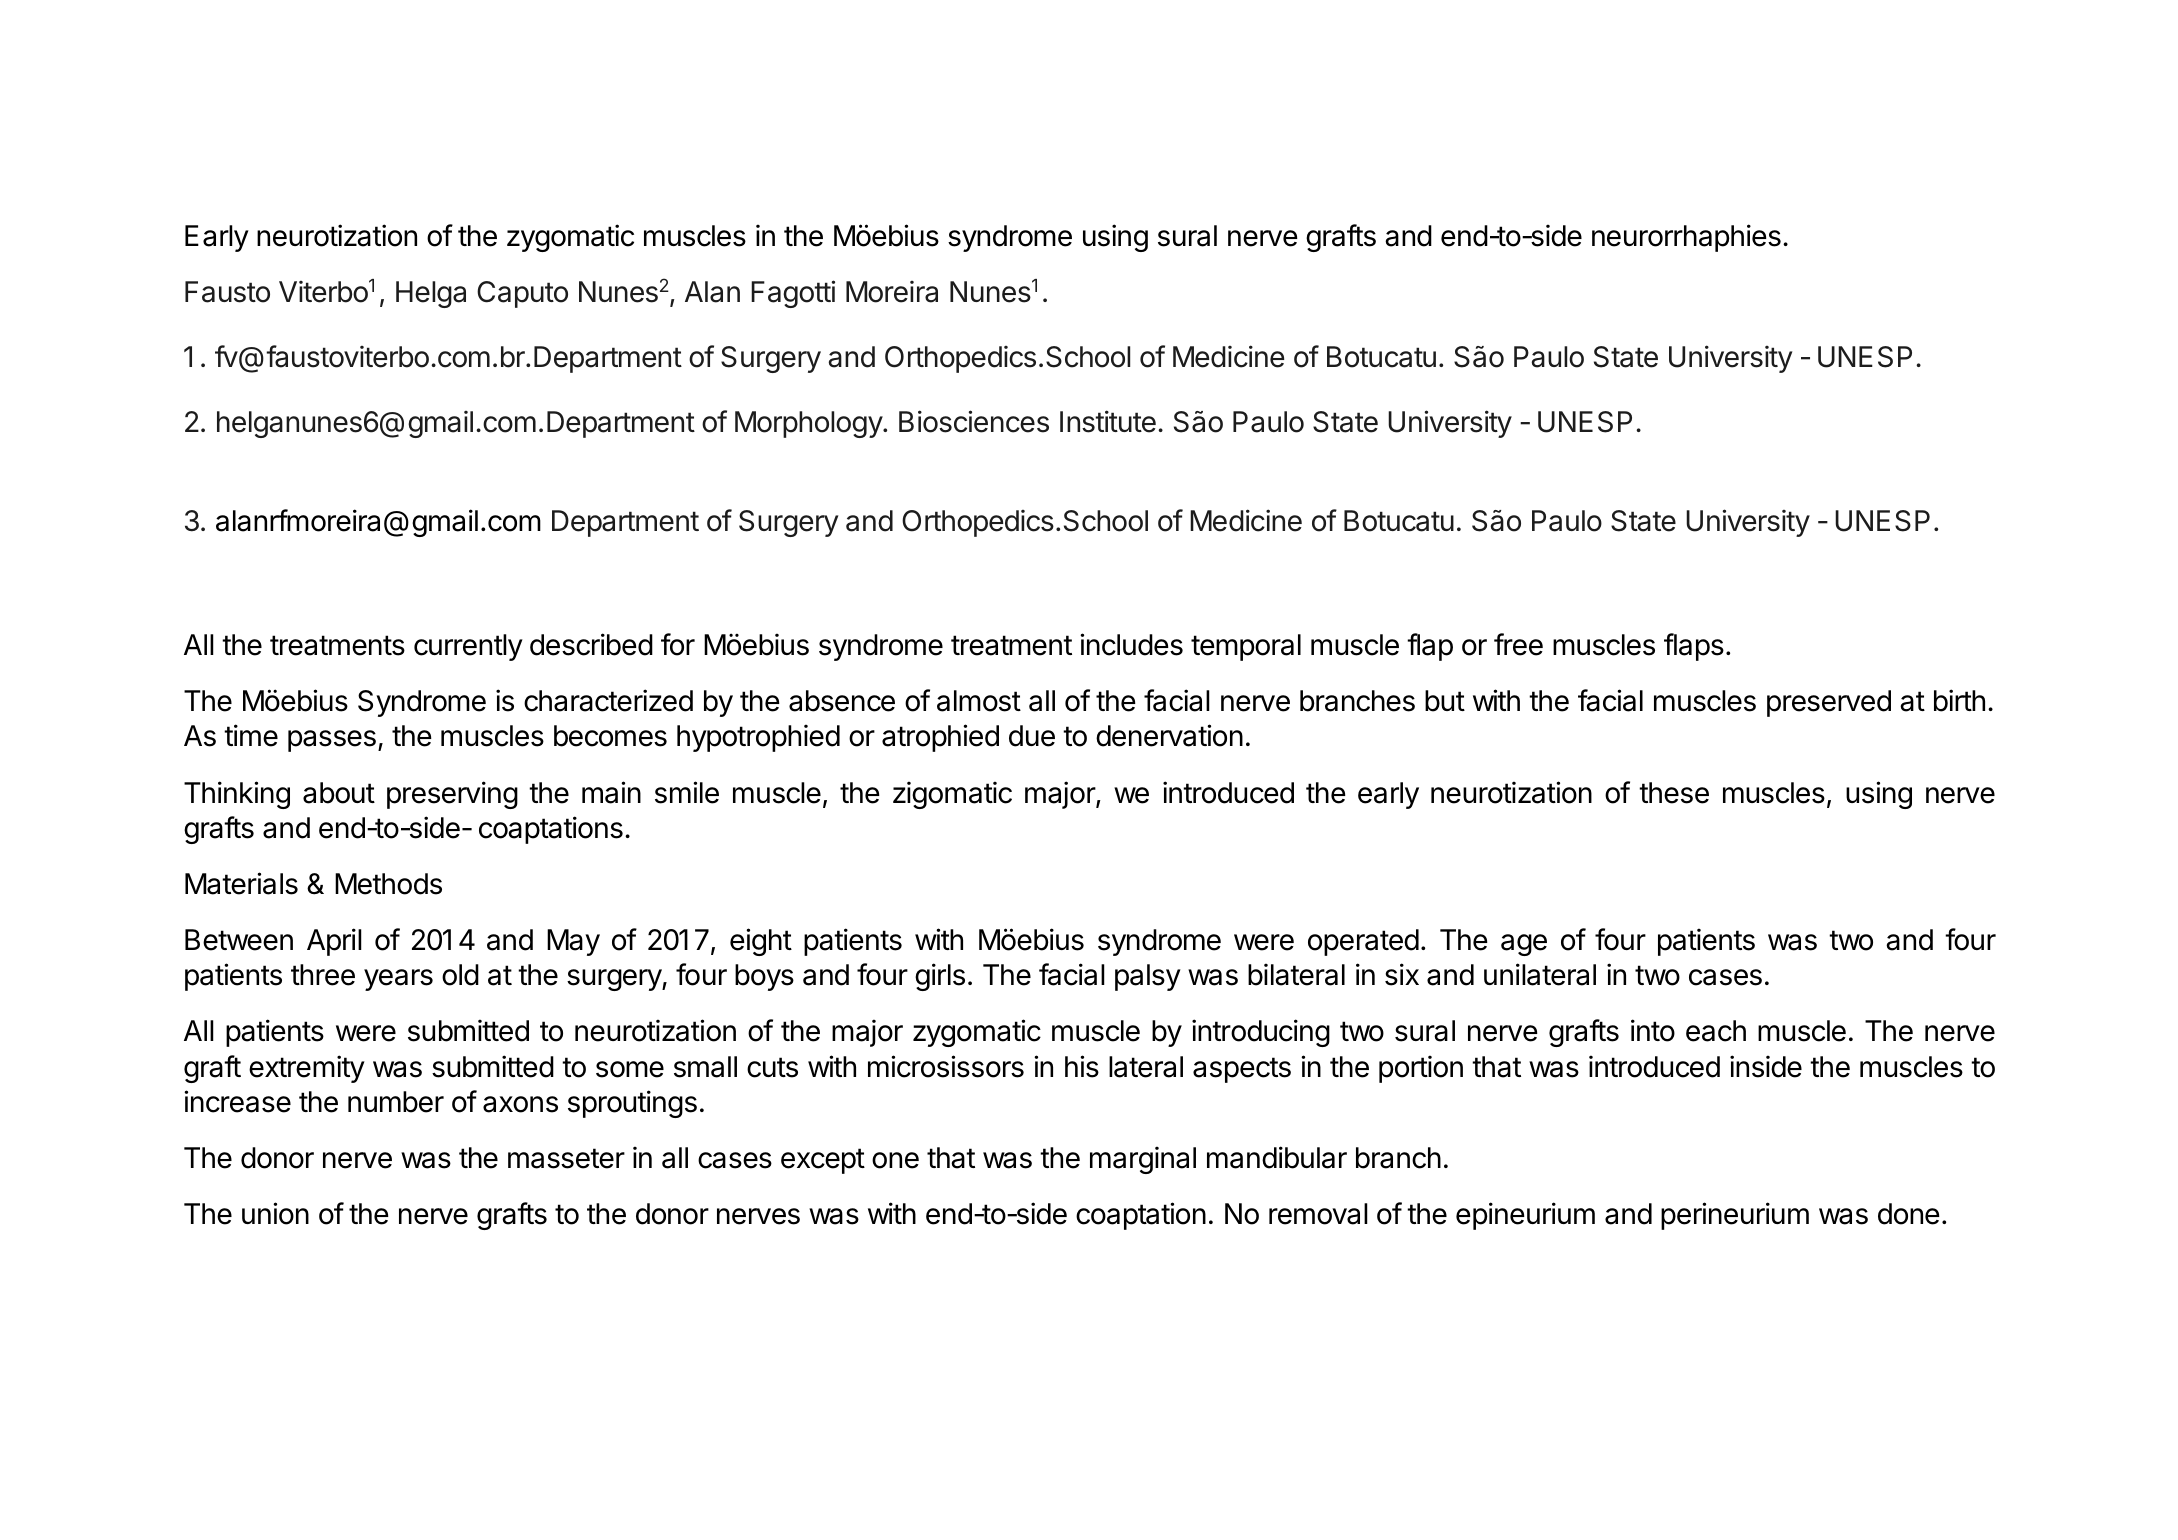  Describe the element at coordinates (1032, 736) in the page. I see `due` at that location.
